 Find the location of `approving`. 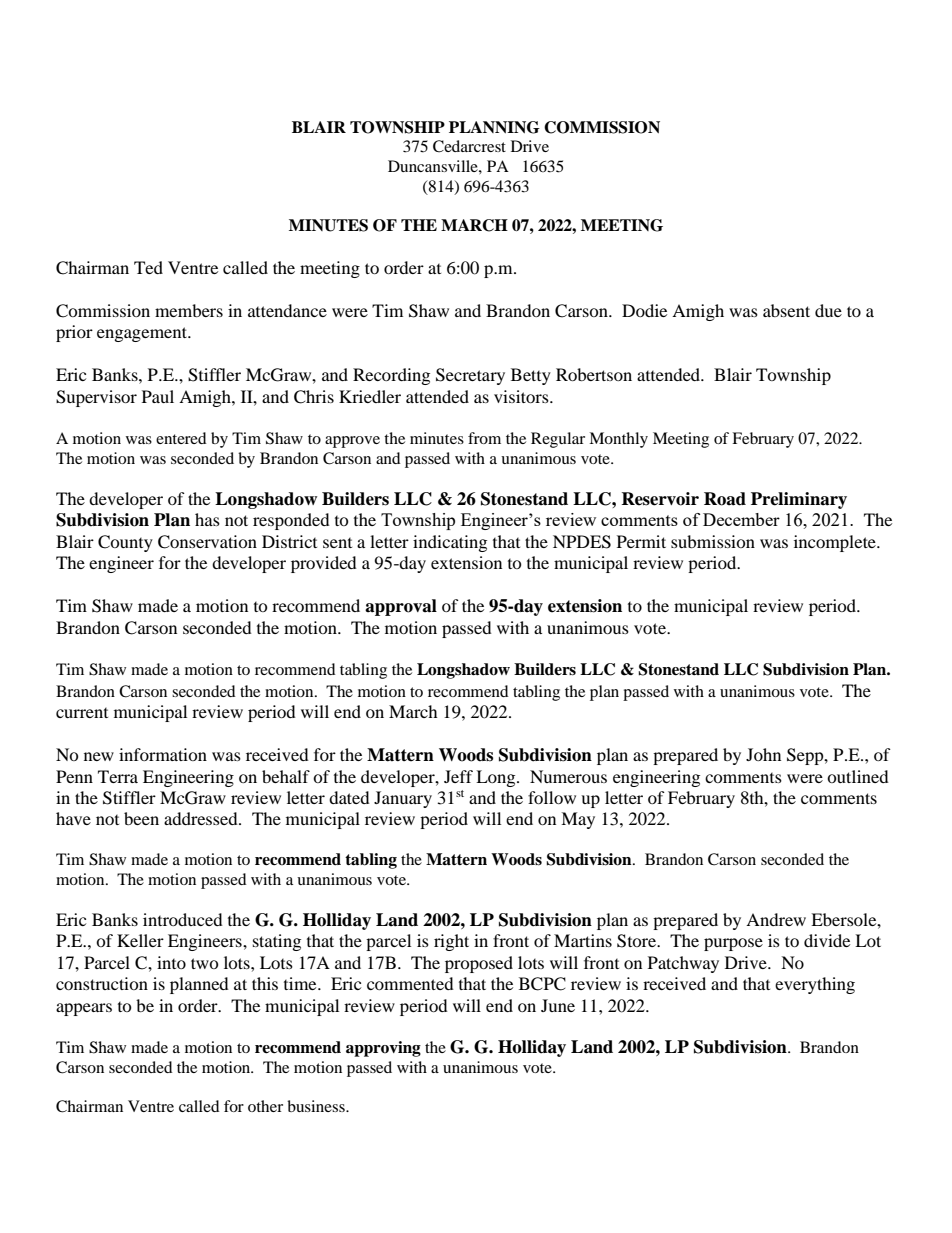

approving is located at coordinates (383, 1049).
